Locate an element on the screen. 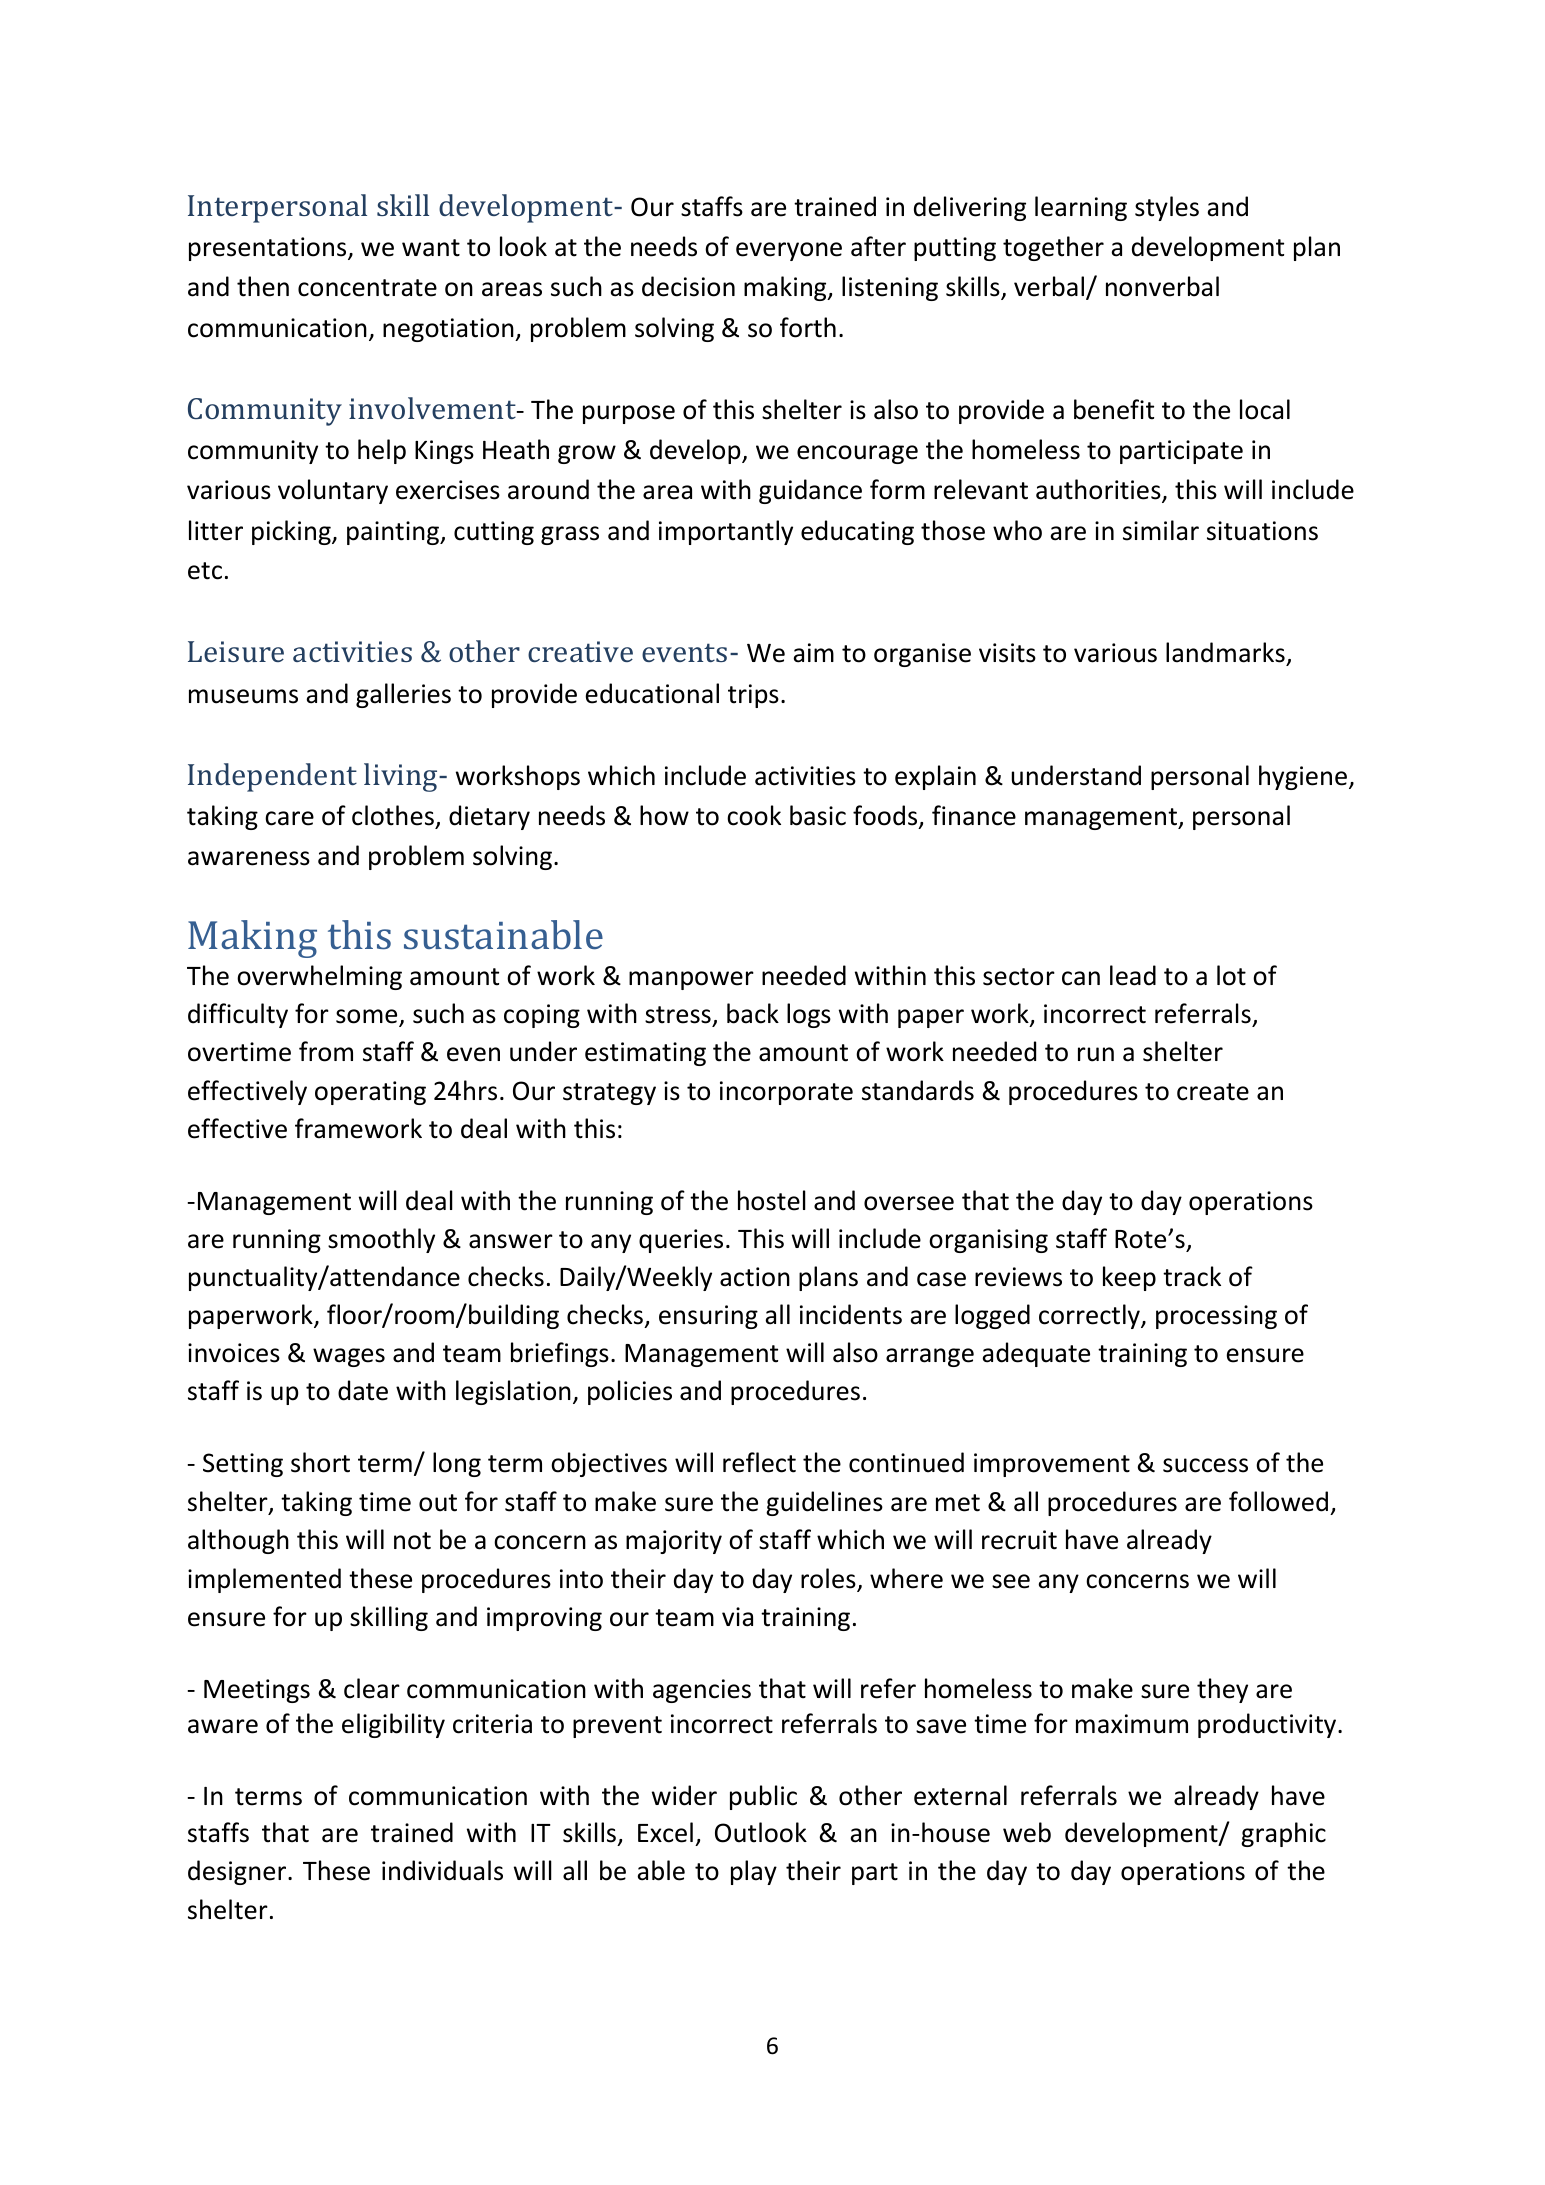 This screenshot has height=2185, width=1545. Independent is located at coordinates (272, 777).
